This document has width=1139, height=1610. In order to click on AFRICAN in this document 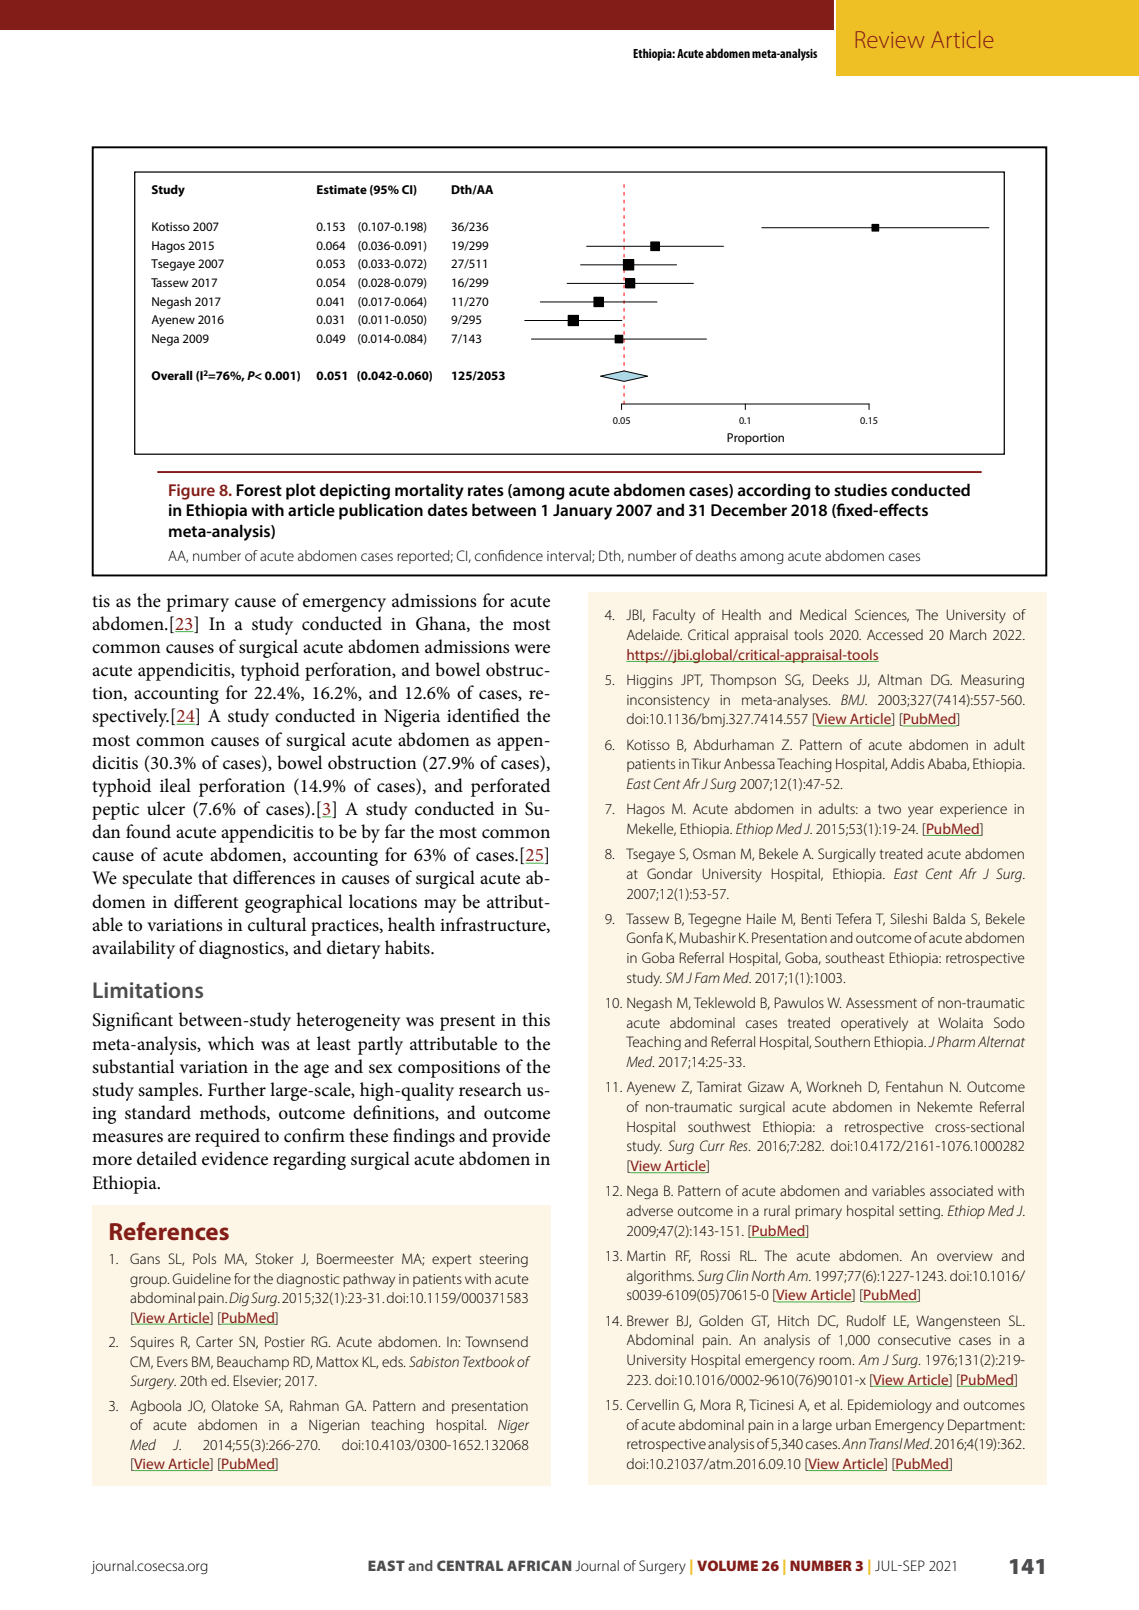, I will do `click(539, 1565)`.
